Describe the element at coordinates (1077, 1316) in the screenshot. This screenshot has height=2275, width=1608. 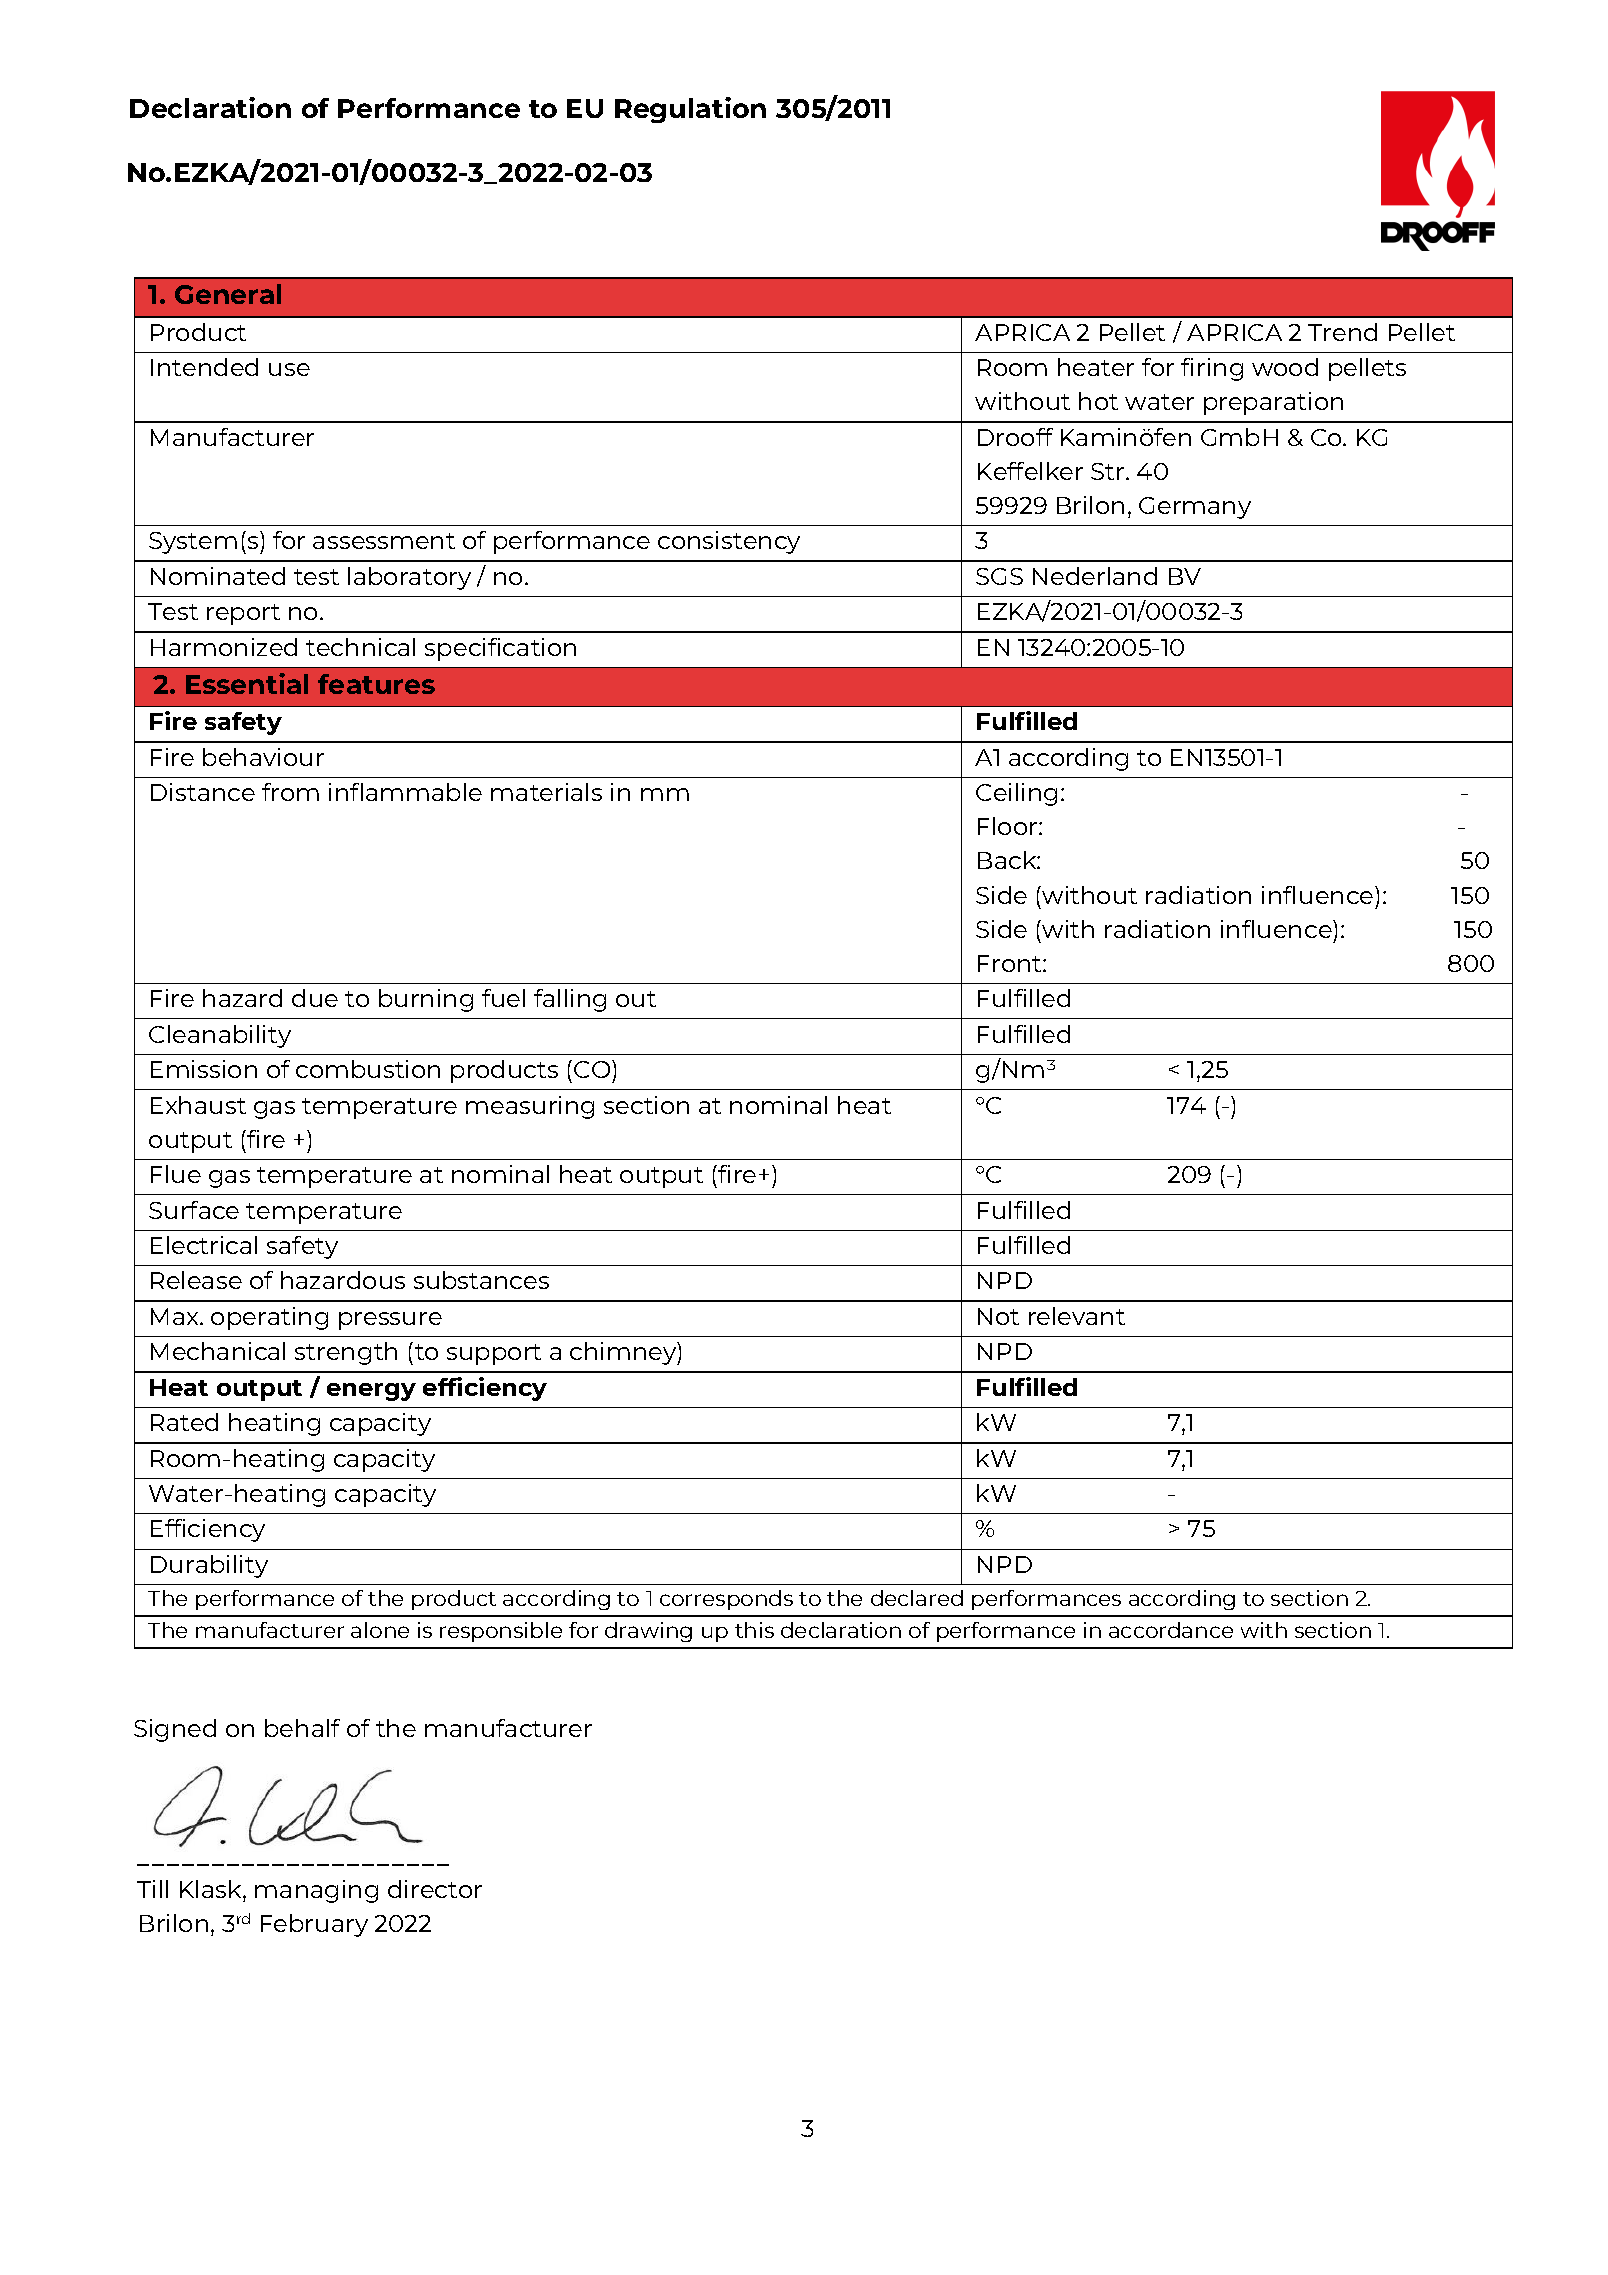
I see `relevant` at that location.
